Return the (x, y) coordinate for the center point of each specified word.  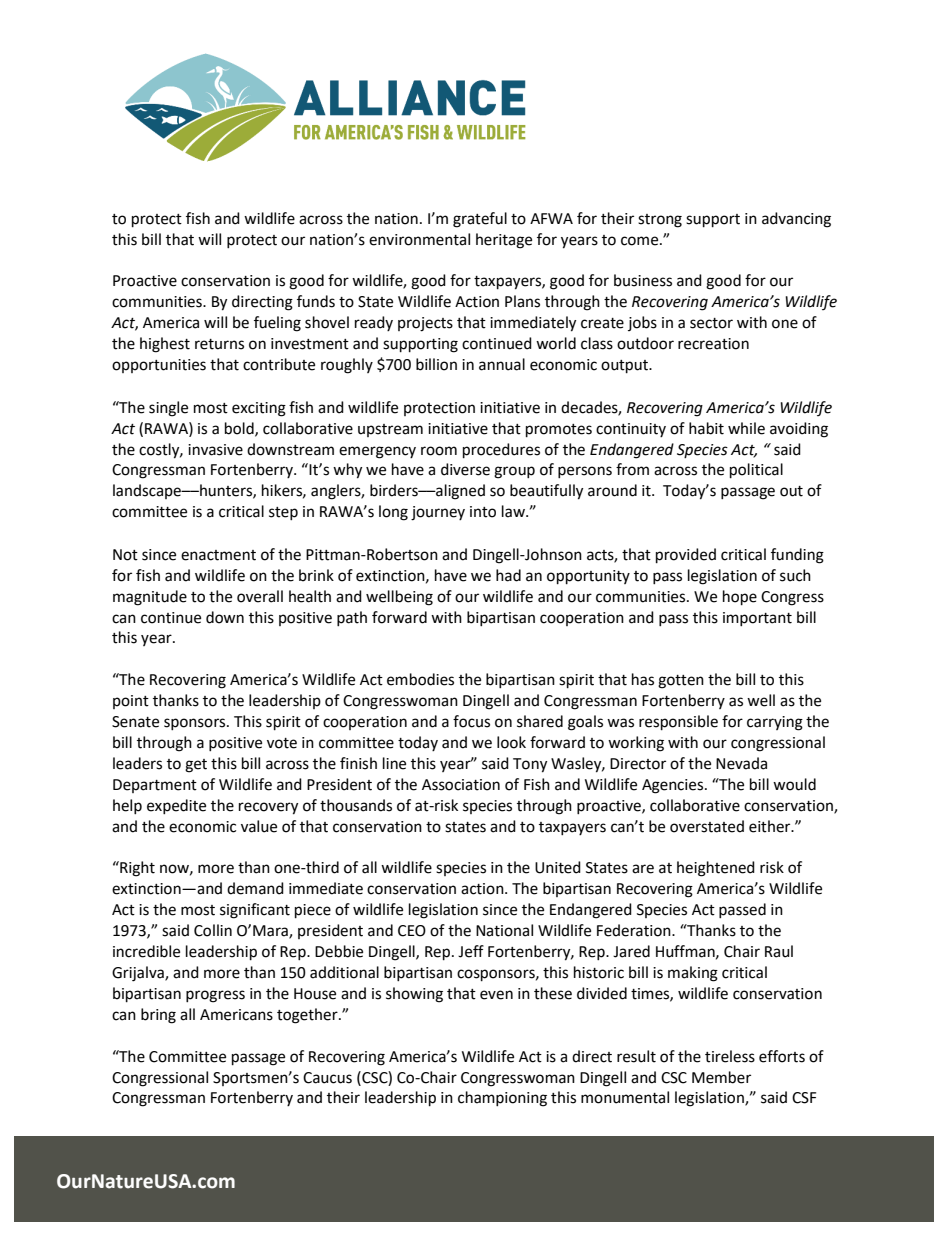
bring (158, 1016)
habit (706, 428)
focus (471, 721)
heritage (504, 241)
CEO (412, 931)
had (508, 575)
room (439, 451)
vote (282, 743)
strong (660, 221)
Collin (213, 930)
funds (316, 301)
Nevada (741, 763)
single (168, 409)
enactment (218, 555)
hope (740, 598)
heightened (716, 869)
